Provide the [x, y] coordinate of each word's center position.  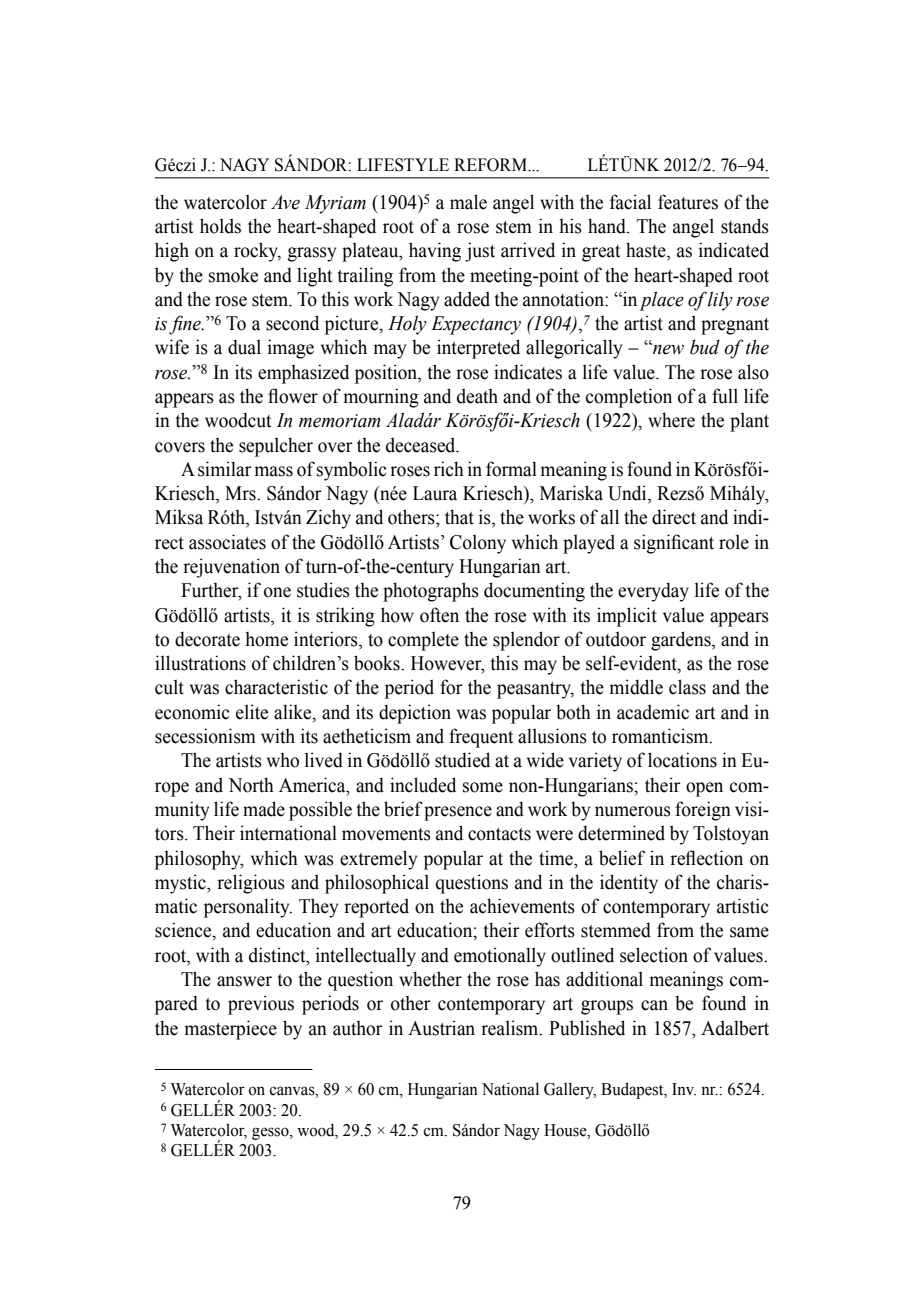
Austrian [441, 1028]
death [477, 396]
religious [251, 884]
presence [458, 813]
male [468, 202]
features [688, 202]
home [266, 639]
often [439, 615]
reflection [706, 858]
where [671, 420]
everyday [653, 592]
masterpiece [230, 1030]
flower [293, 396]
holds [220, 226]
